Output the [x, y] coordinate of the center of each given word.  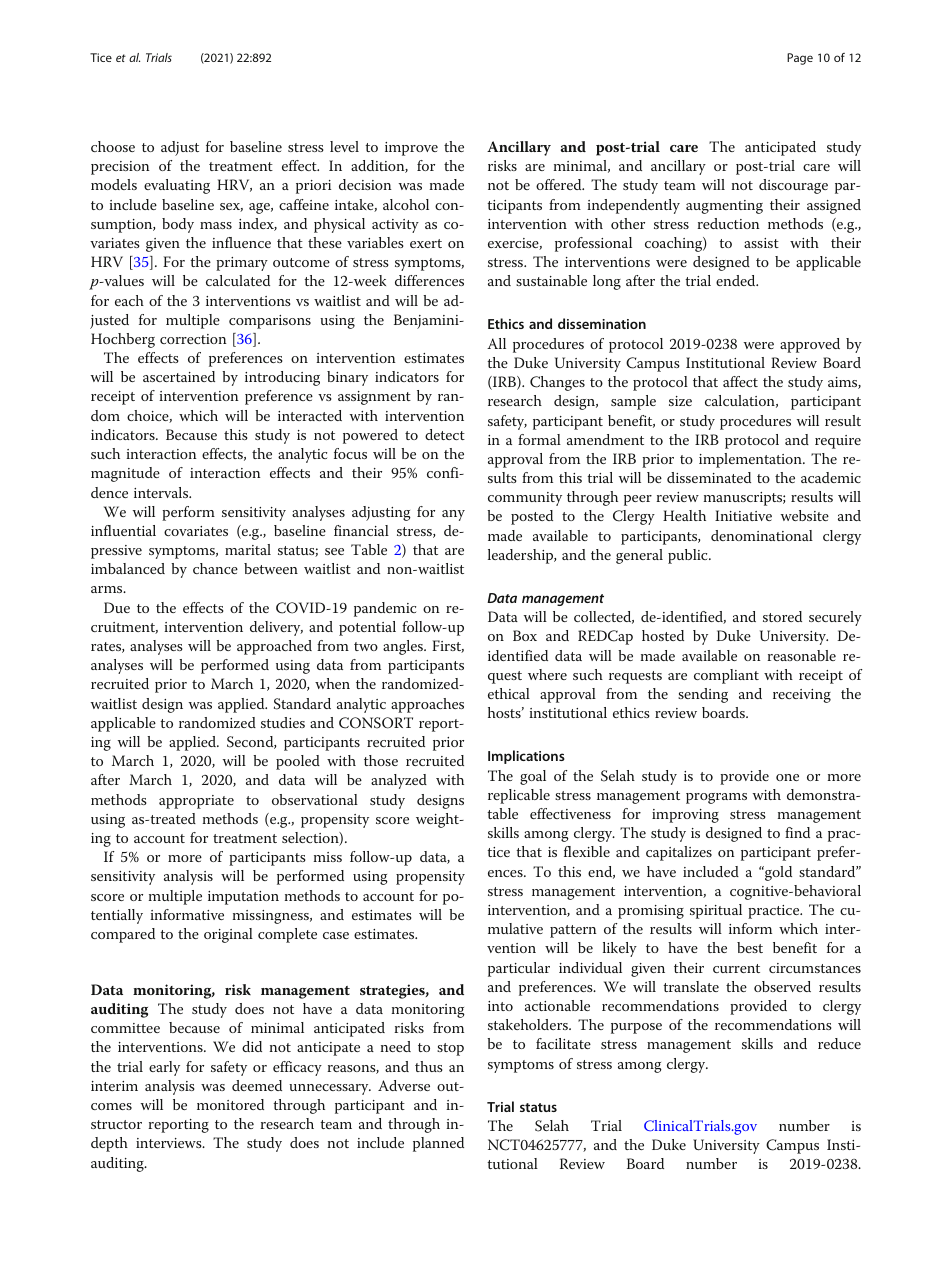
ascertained [179, 376]
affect [740, 381]
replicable [519, 796]
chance [215, 568]
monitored [230, 1104]
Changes [557, 383]
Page [800, 59]
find [797, 832]
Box [525, 635]
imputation [243, 898]
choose [113, 146]
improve [411, 149]
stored [782, 616]
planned [438, 1144]
